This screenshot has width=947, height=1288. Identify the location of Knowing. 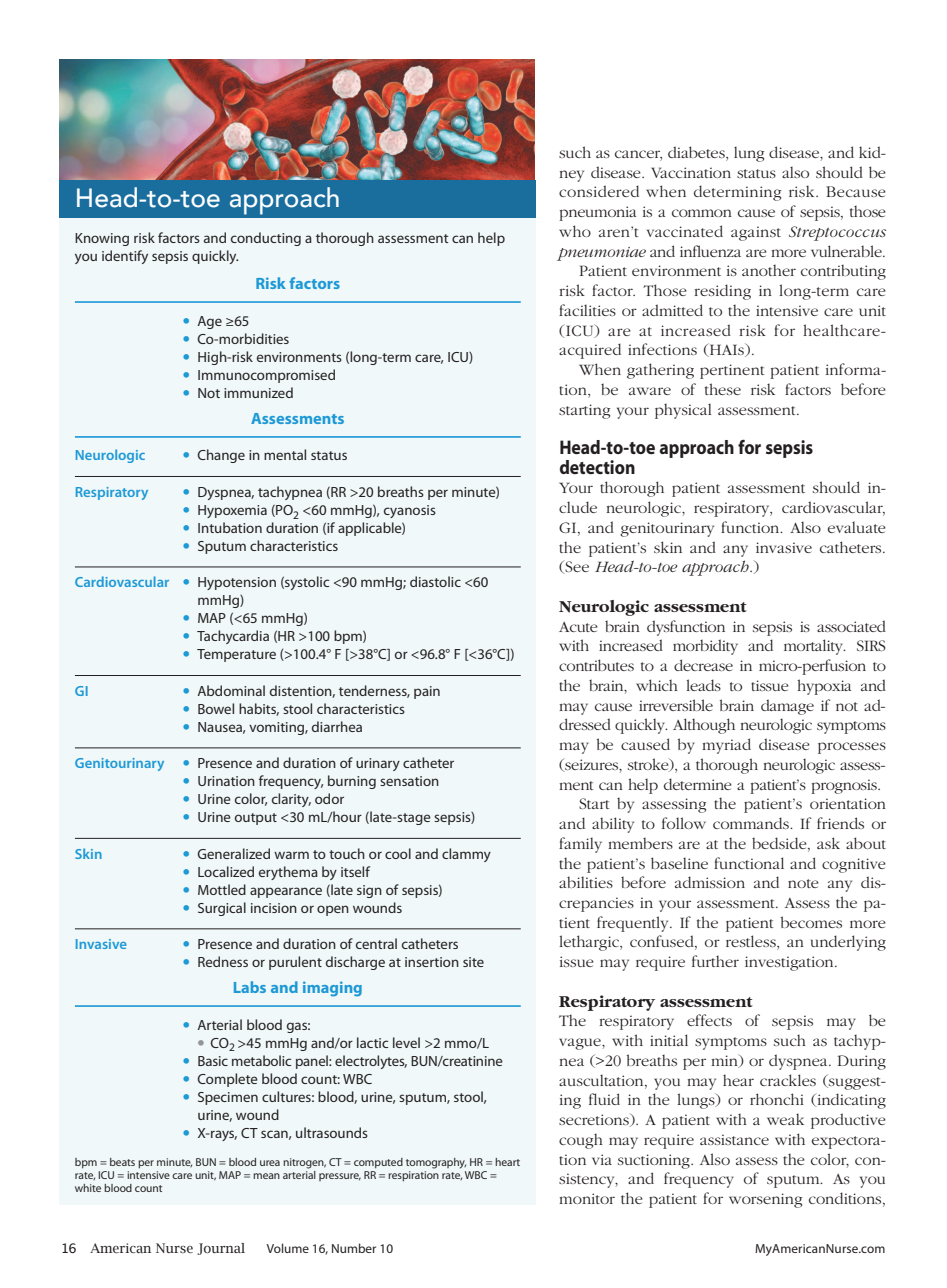
(102, 239).
